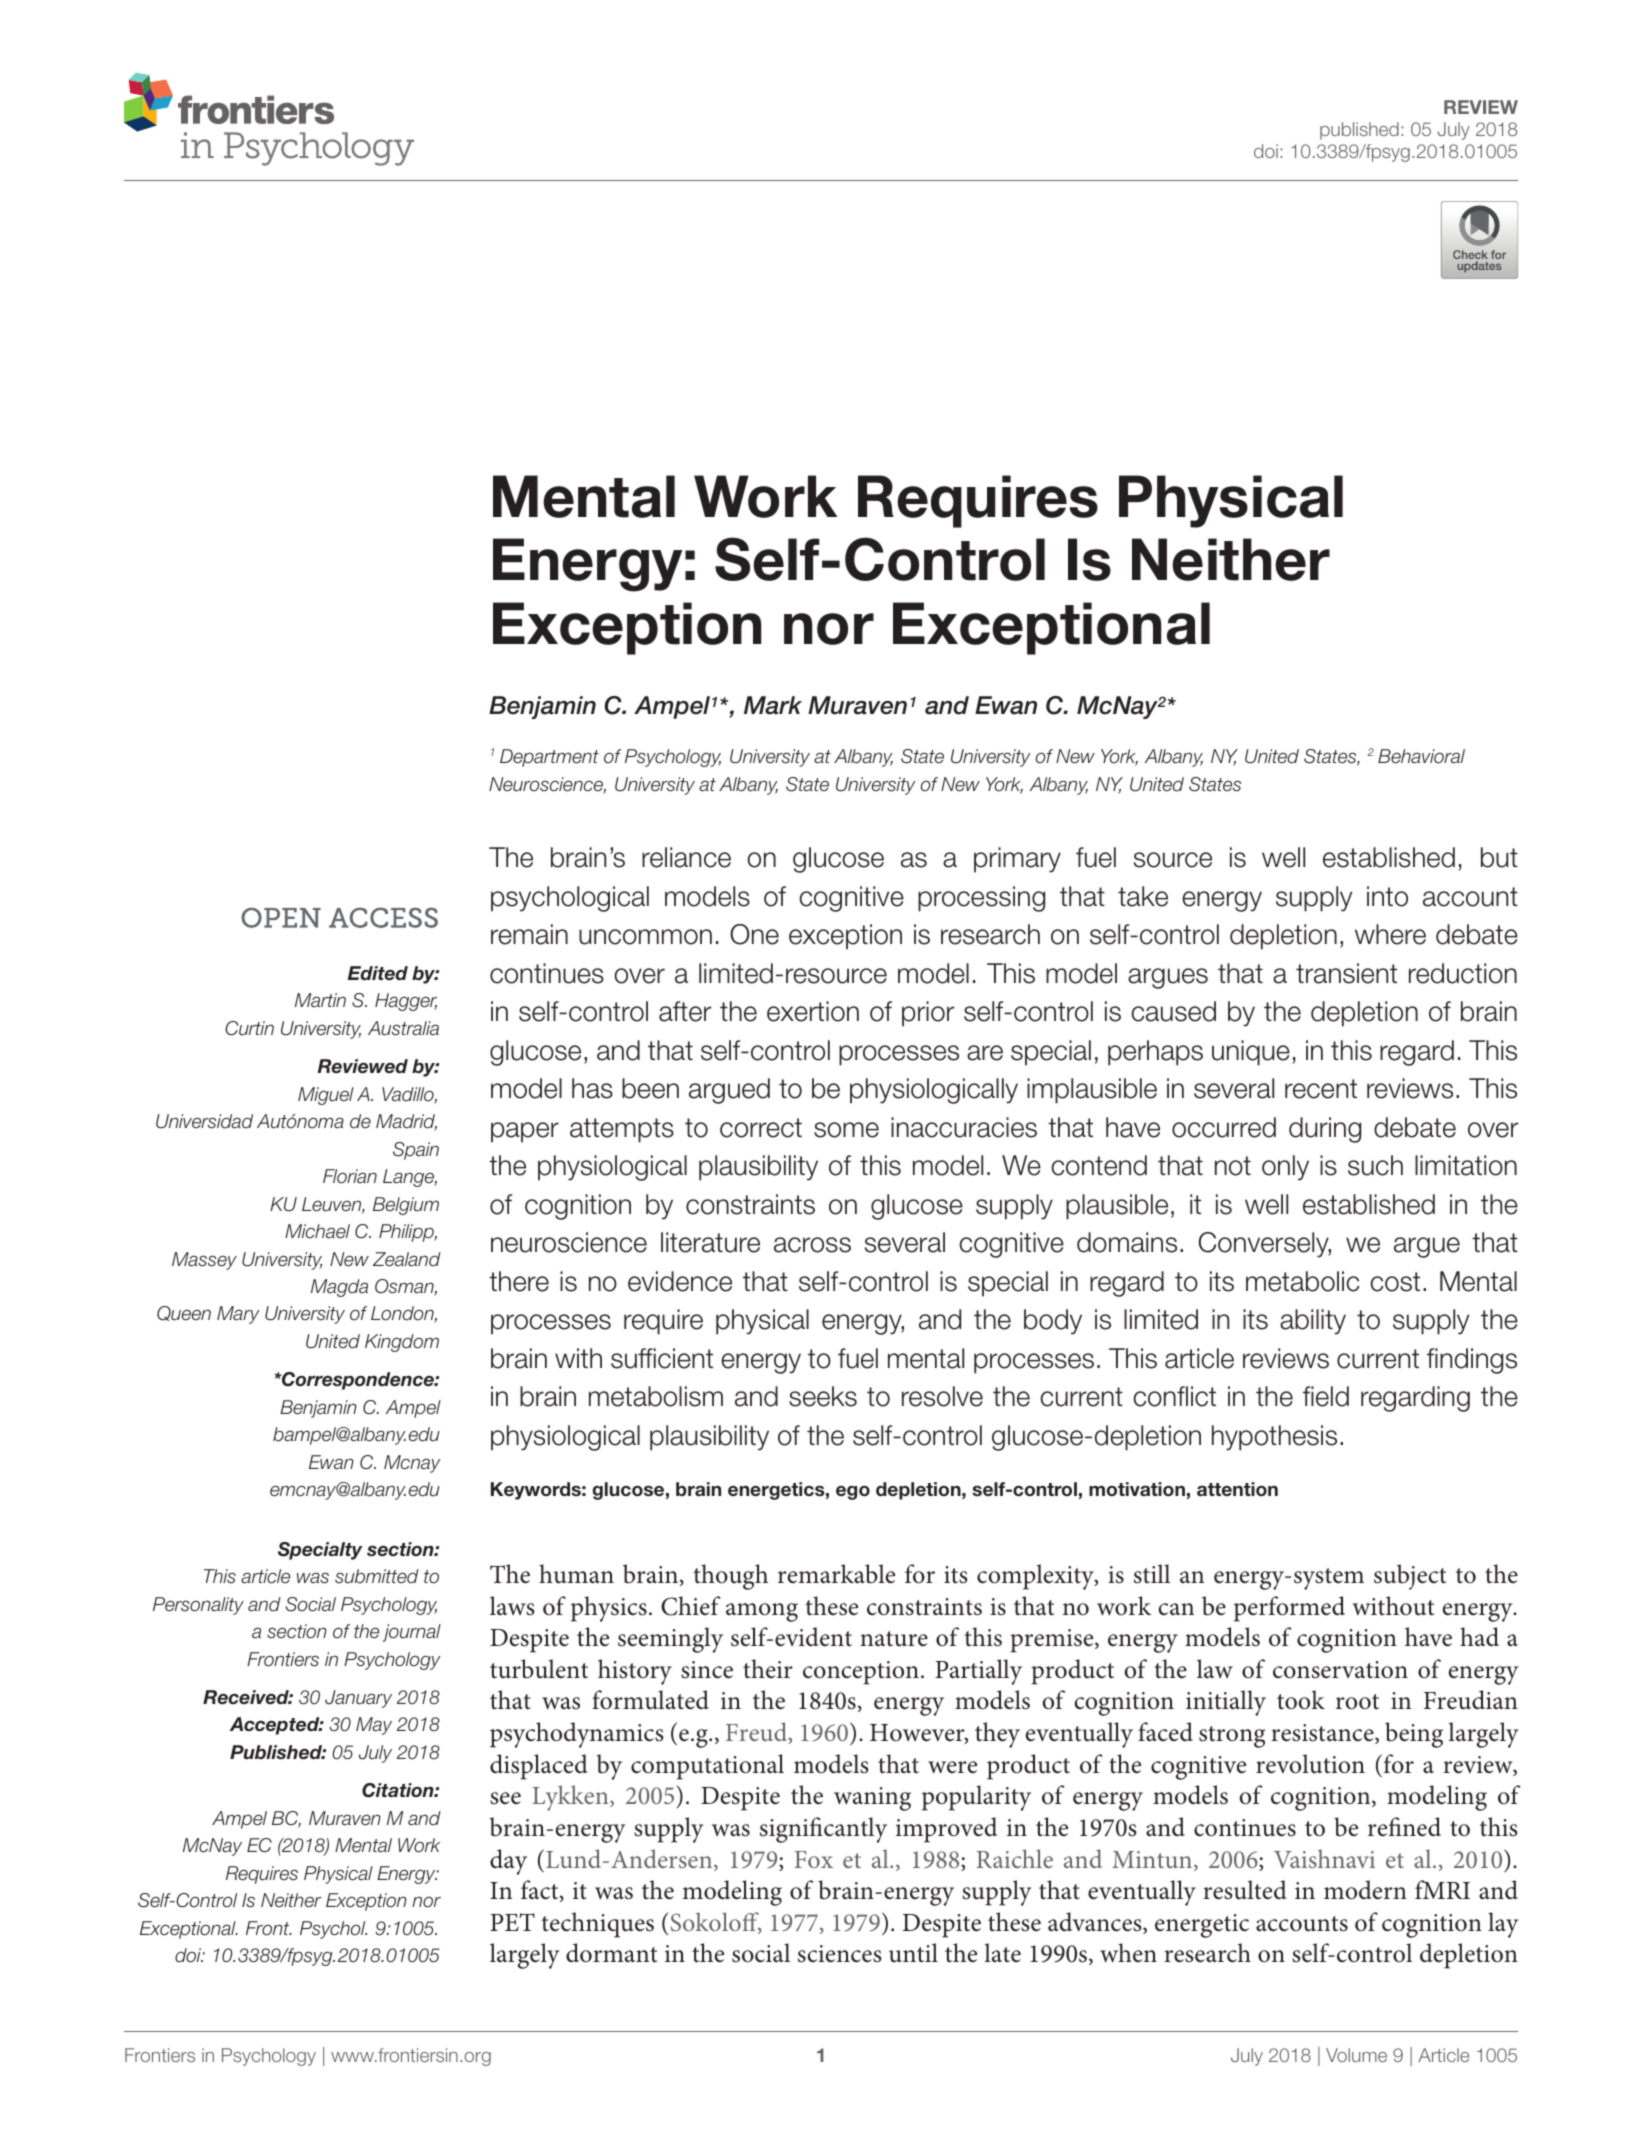 The image size is (1642, 2151). Describe the element at coordinates (512, 1922) in the screenshot. I see `PET` at that location.
